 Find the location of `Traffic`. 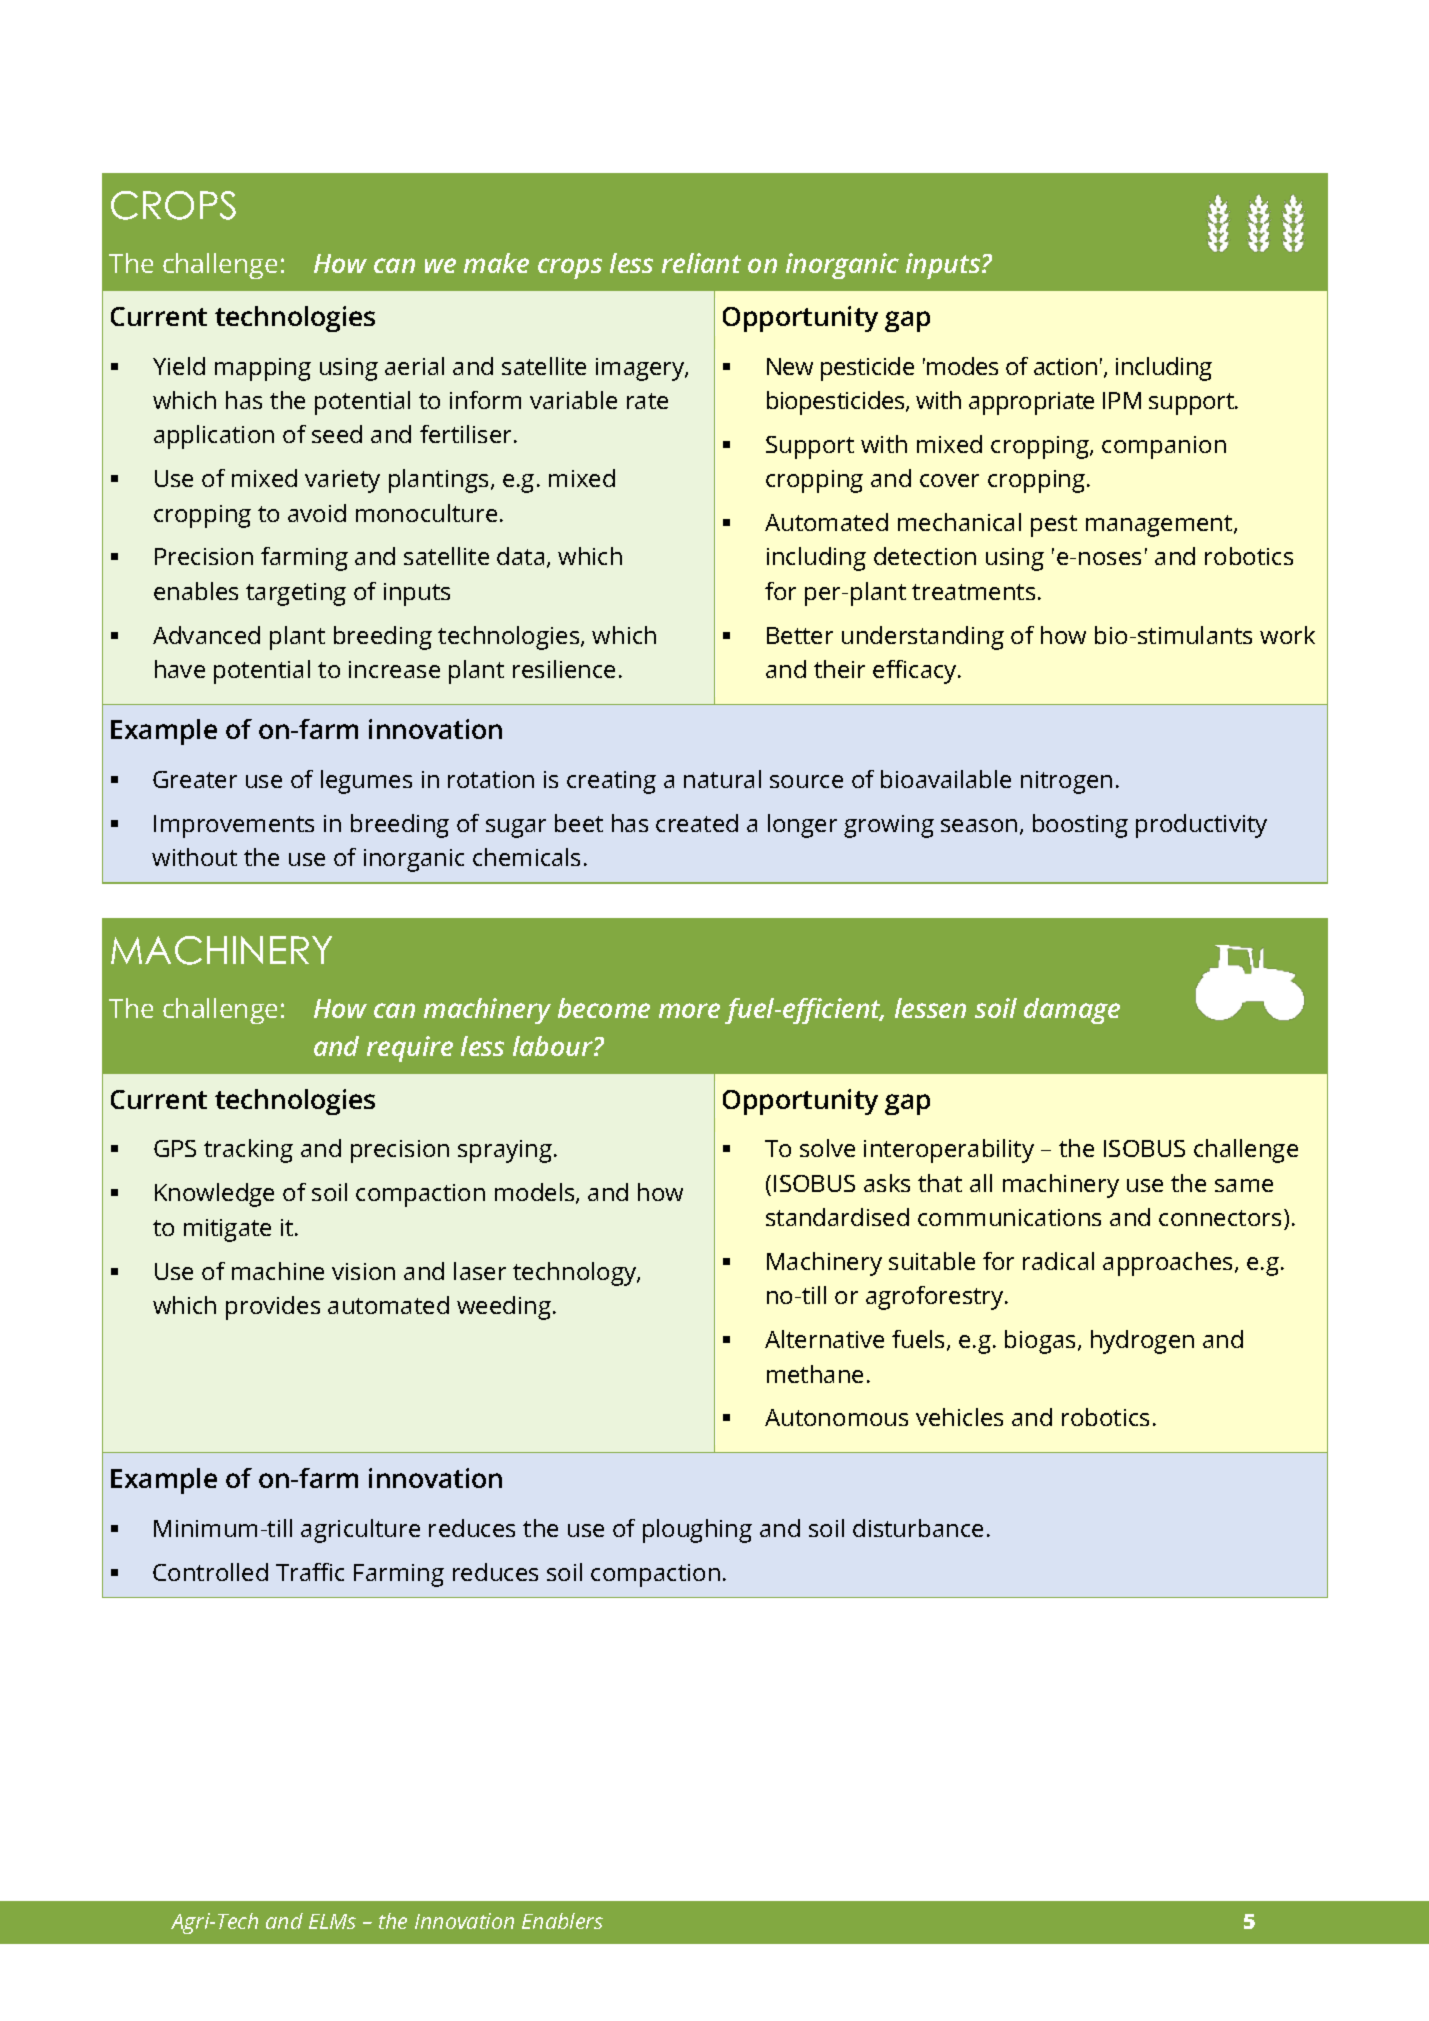

Traffic is located at coordinates (310, 1572).
